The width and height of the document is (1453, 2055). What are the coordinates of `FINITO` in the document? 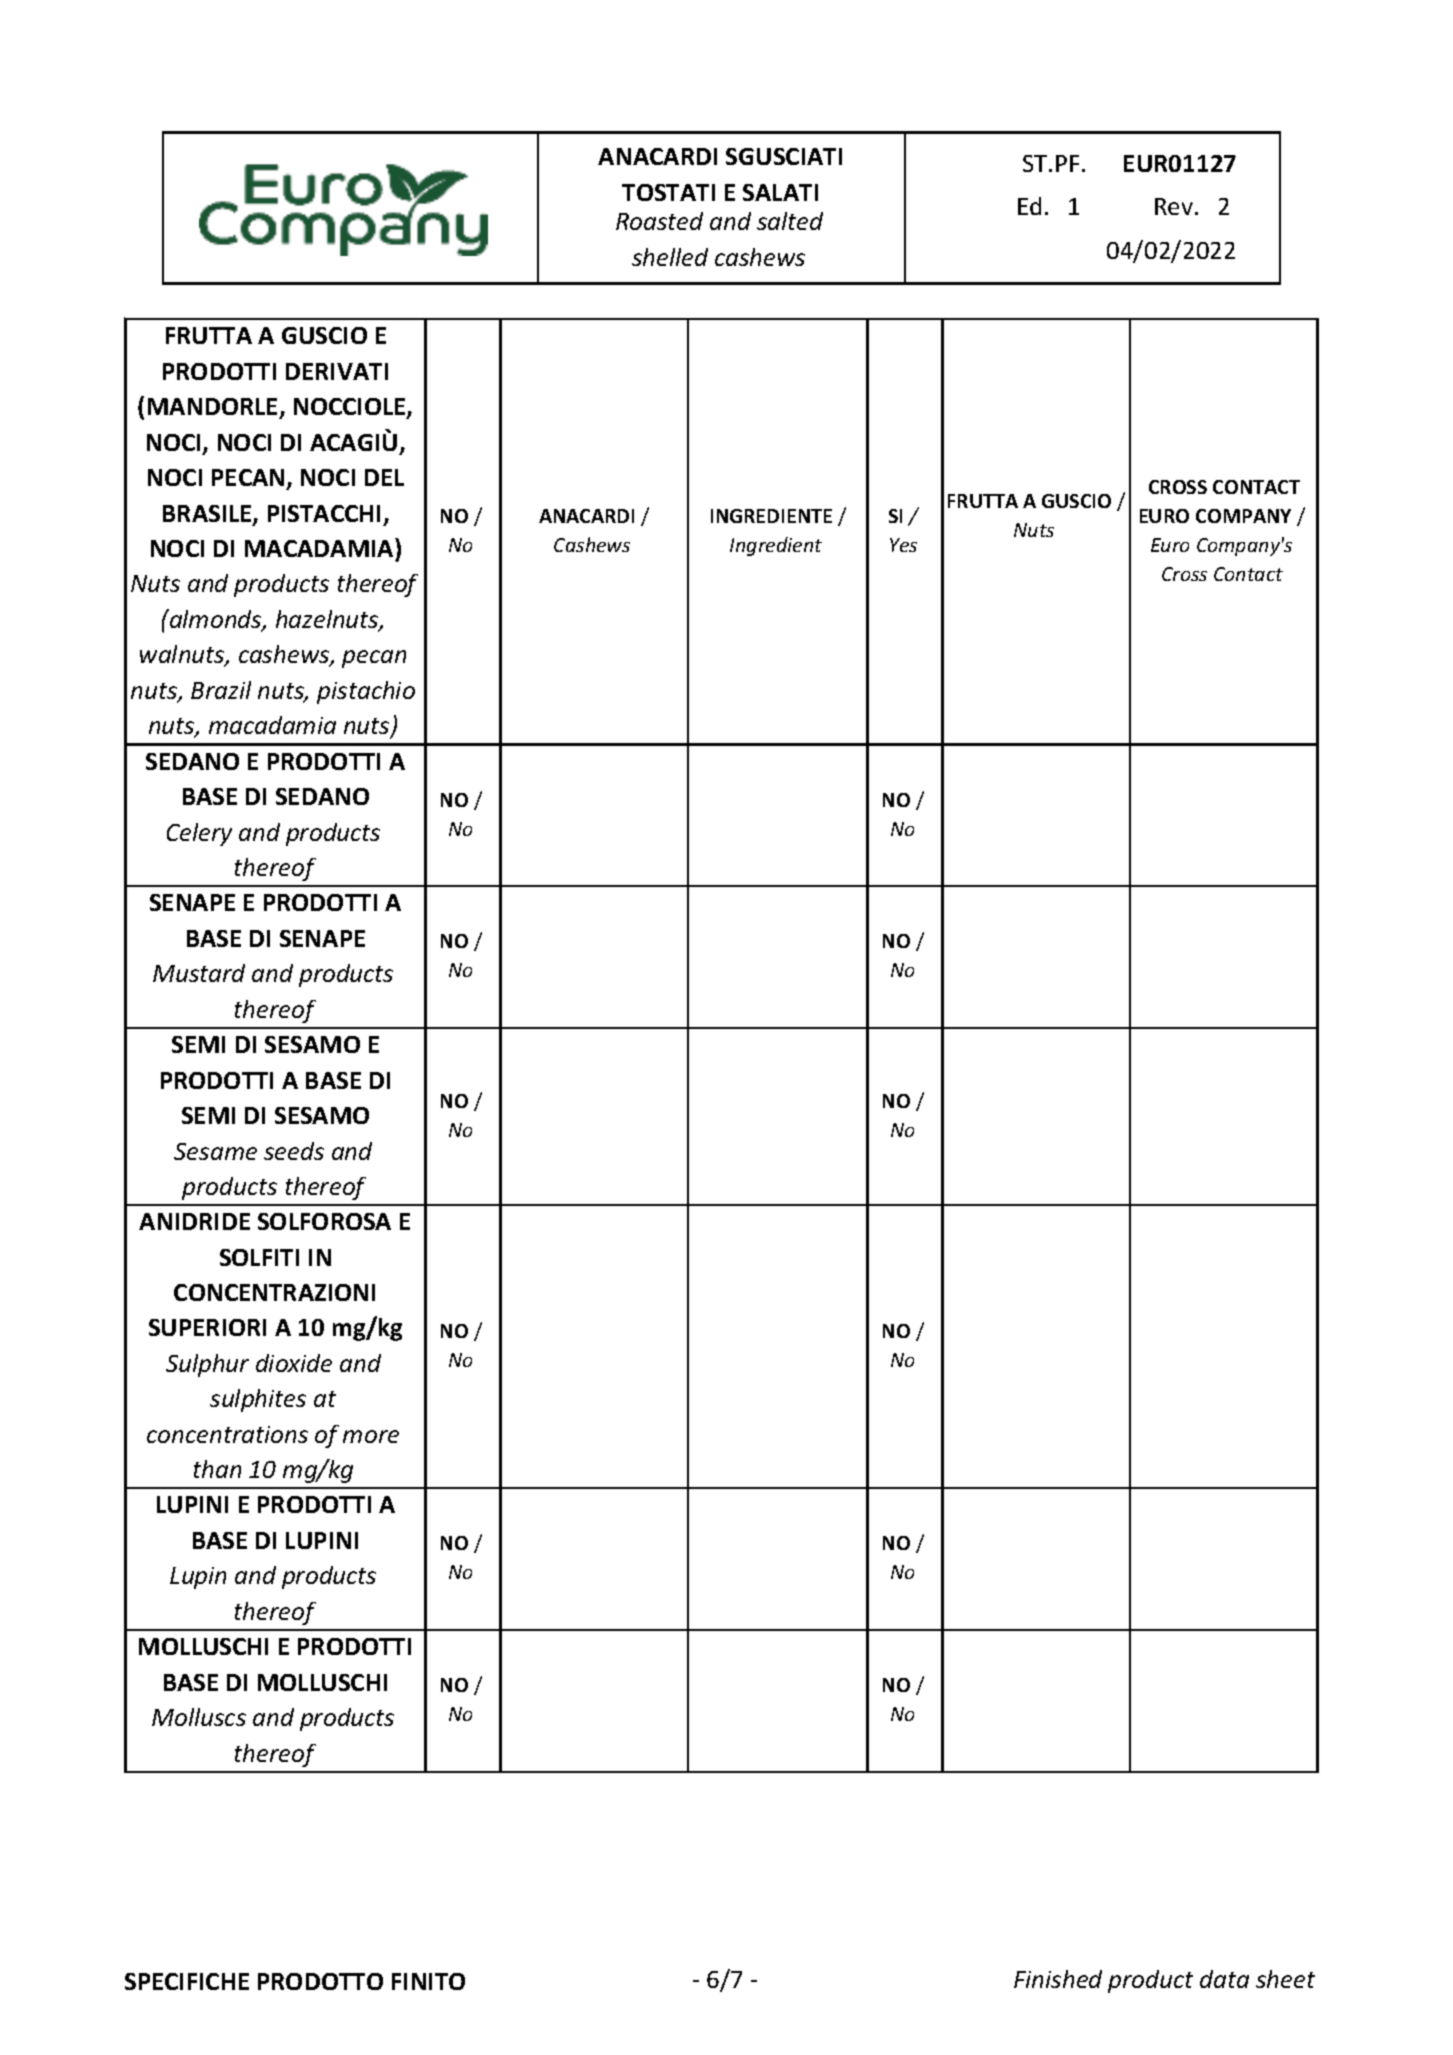 It's located at (428, 1981).
